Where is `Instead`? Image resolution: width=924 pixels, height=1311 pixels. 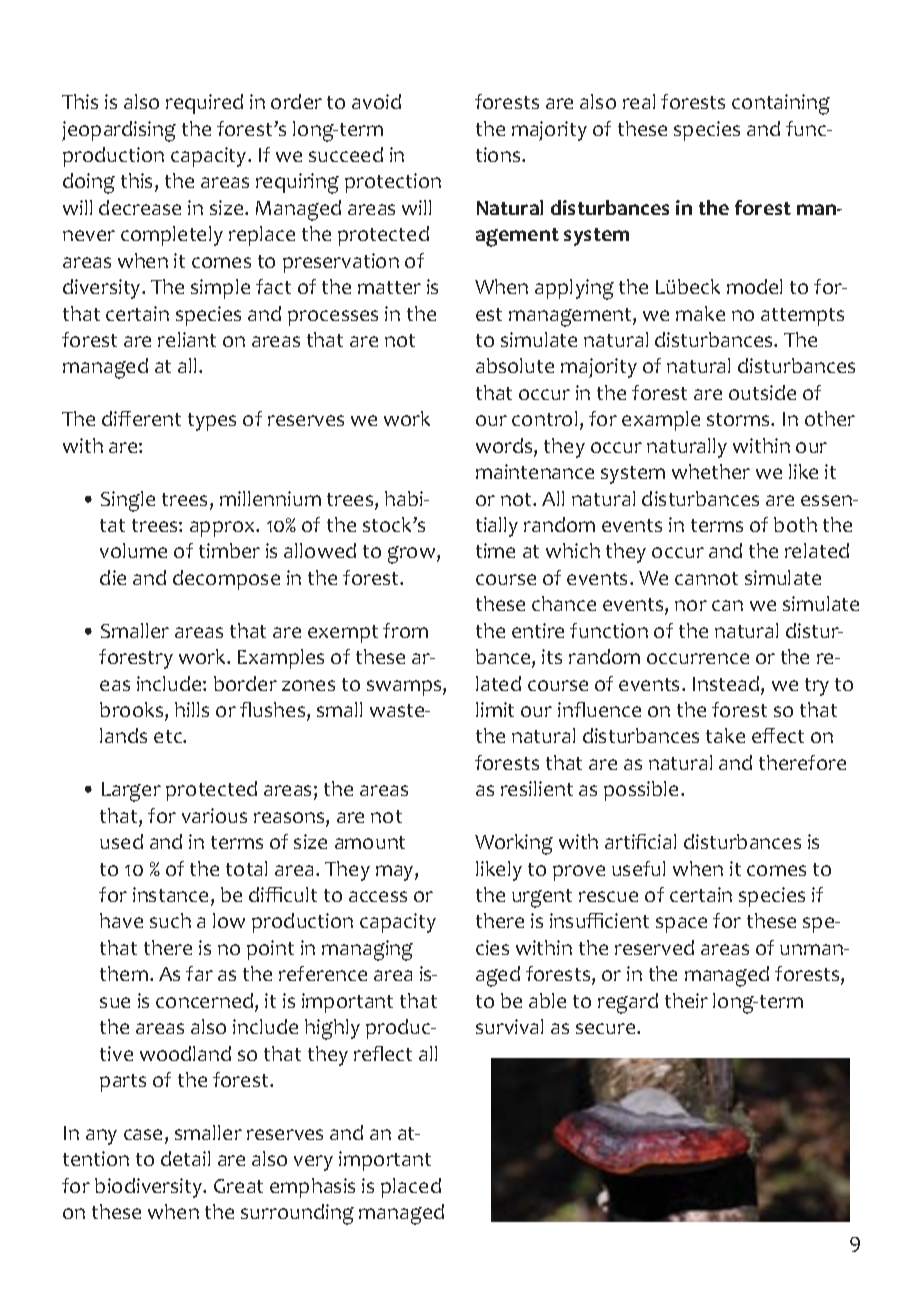
Instead is located at coordinates (727, 685).
